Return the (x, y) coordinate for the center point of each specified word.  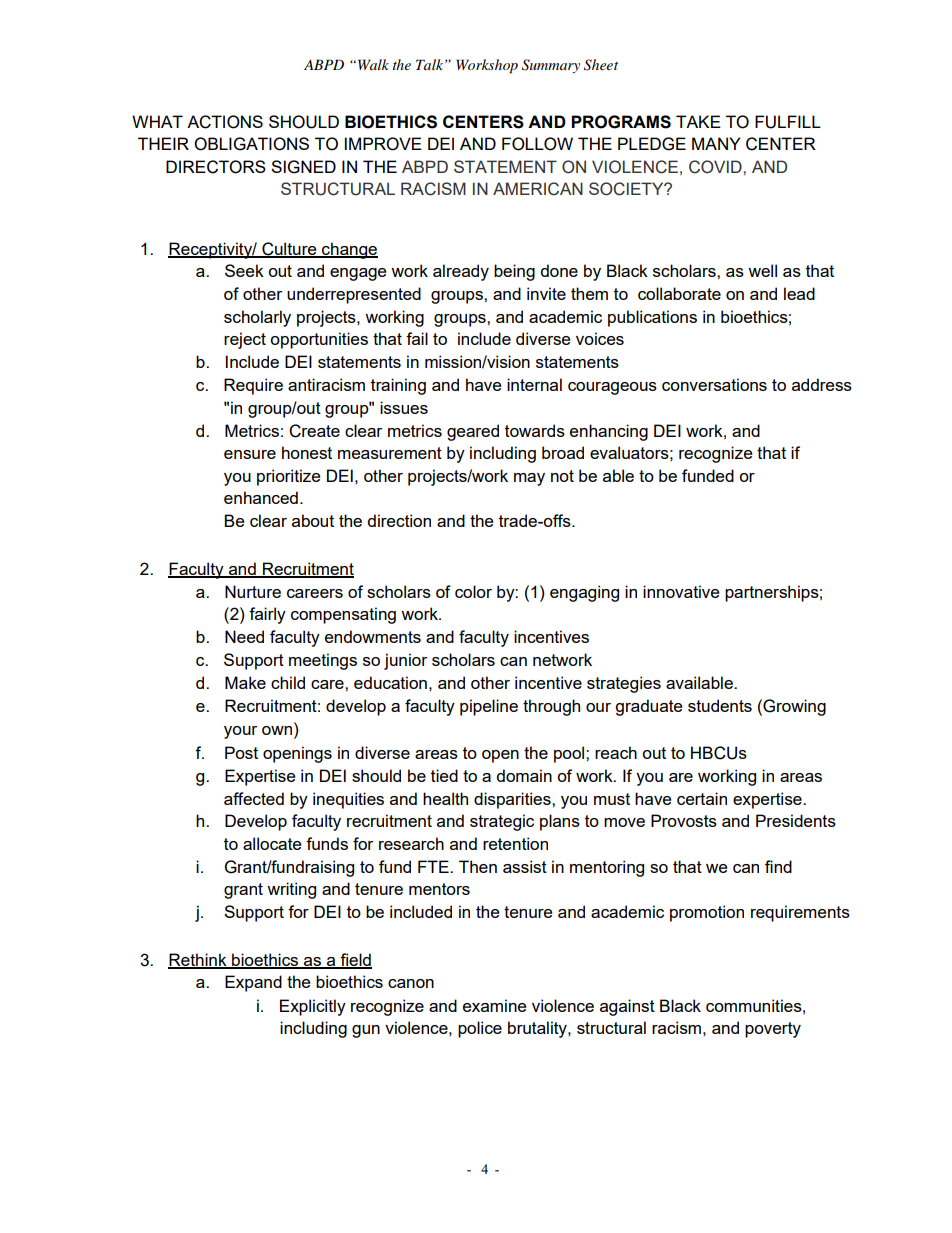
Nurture (253, 591)
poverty (773, 1030)
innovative (681, 591)
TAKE (698, 121)
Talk (431, 64)
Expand (253, 983)
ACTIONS (225, 122)
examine (494, 1005)
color (473, 591)
